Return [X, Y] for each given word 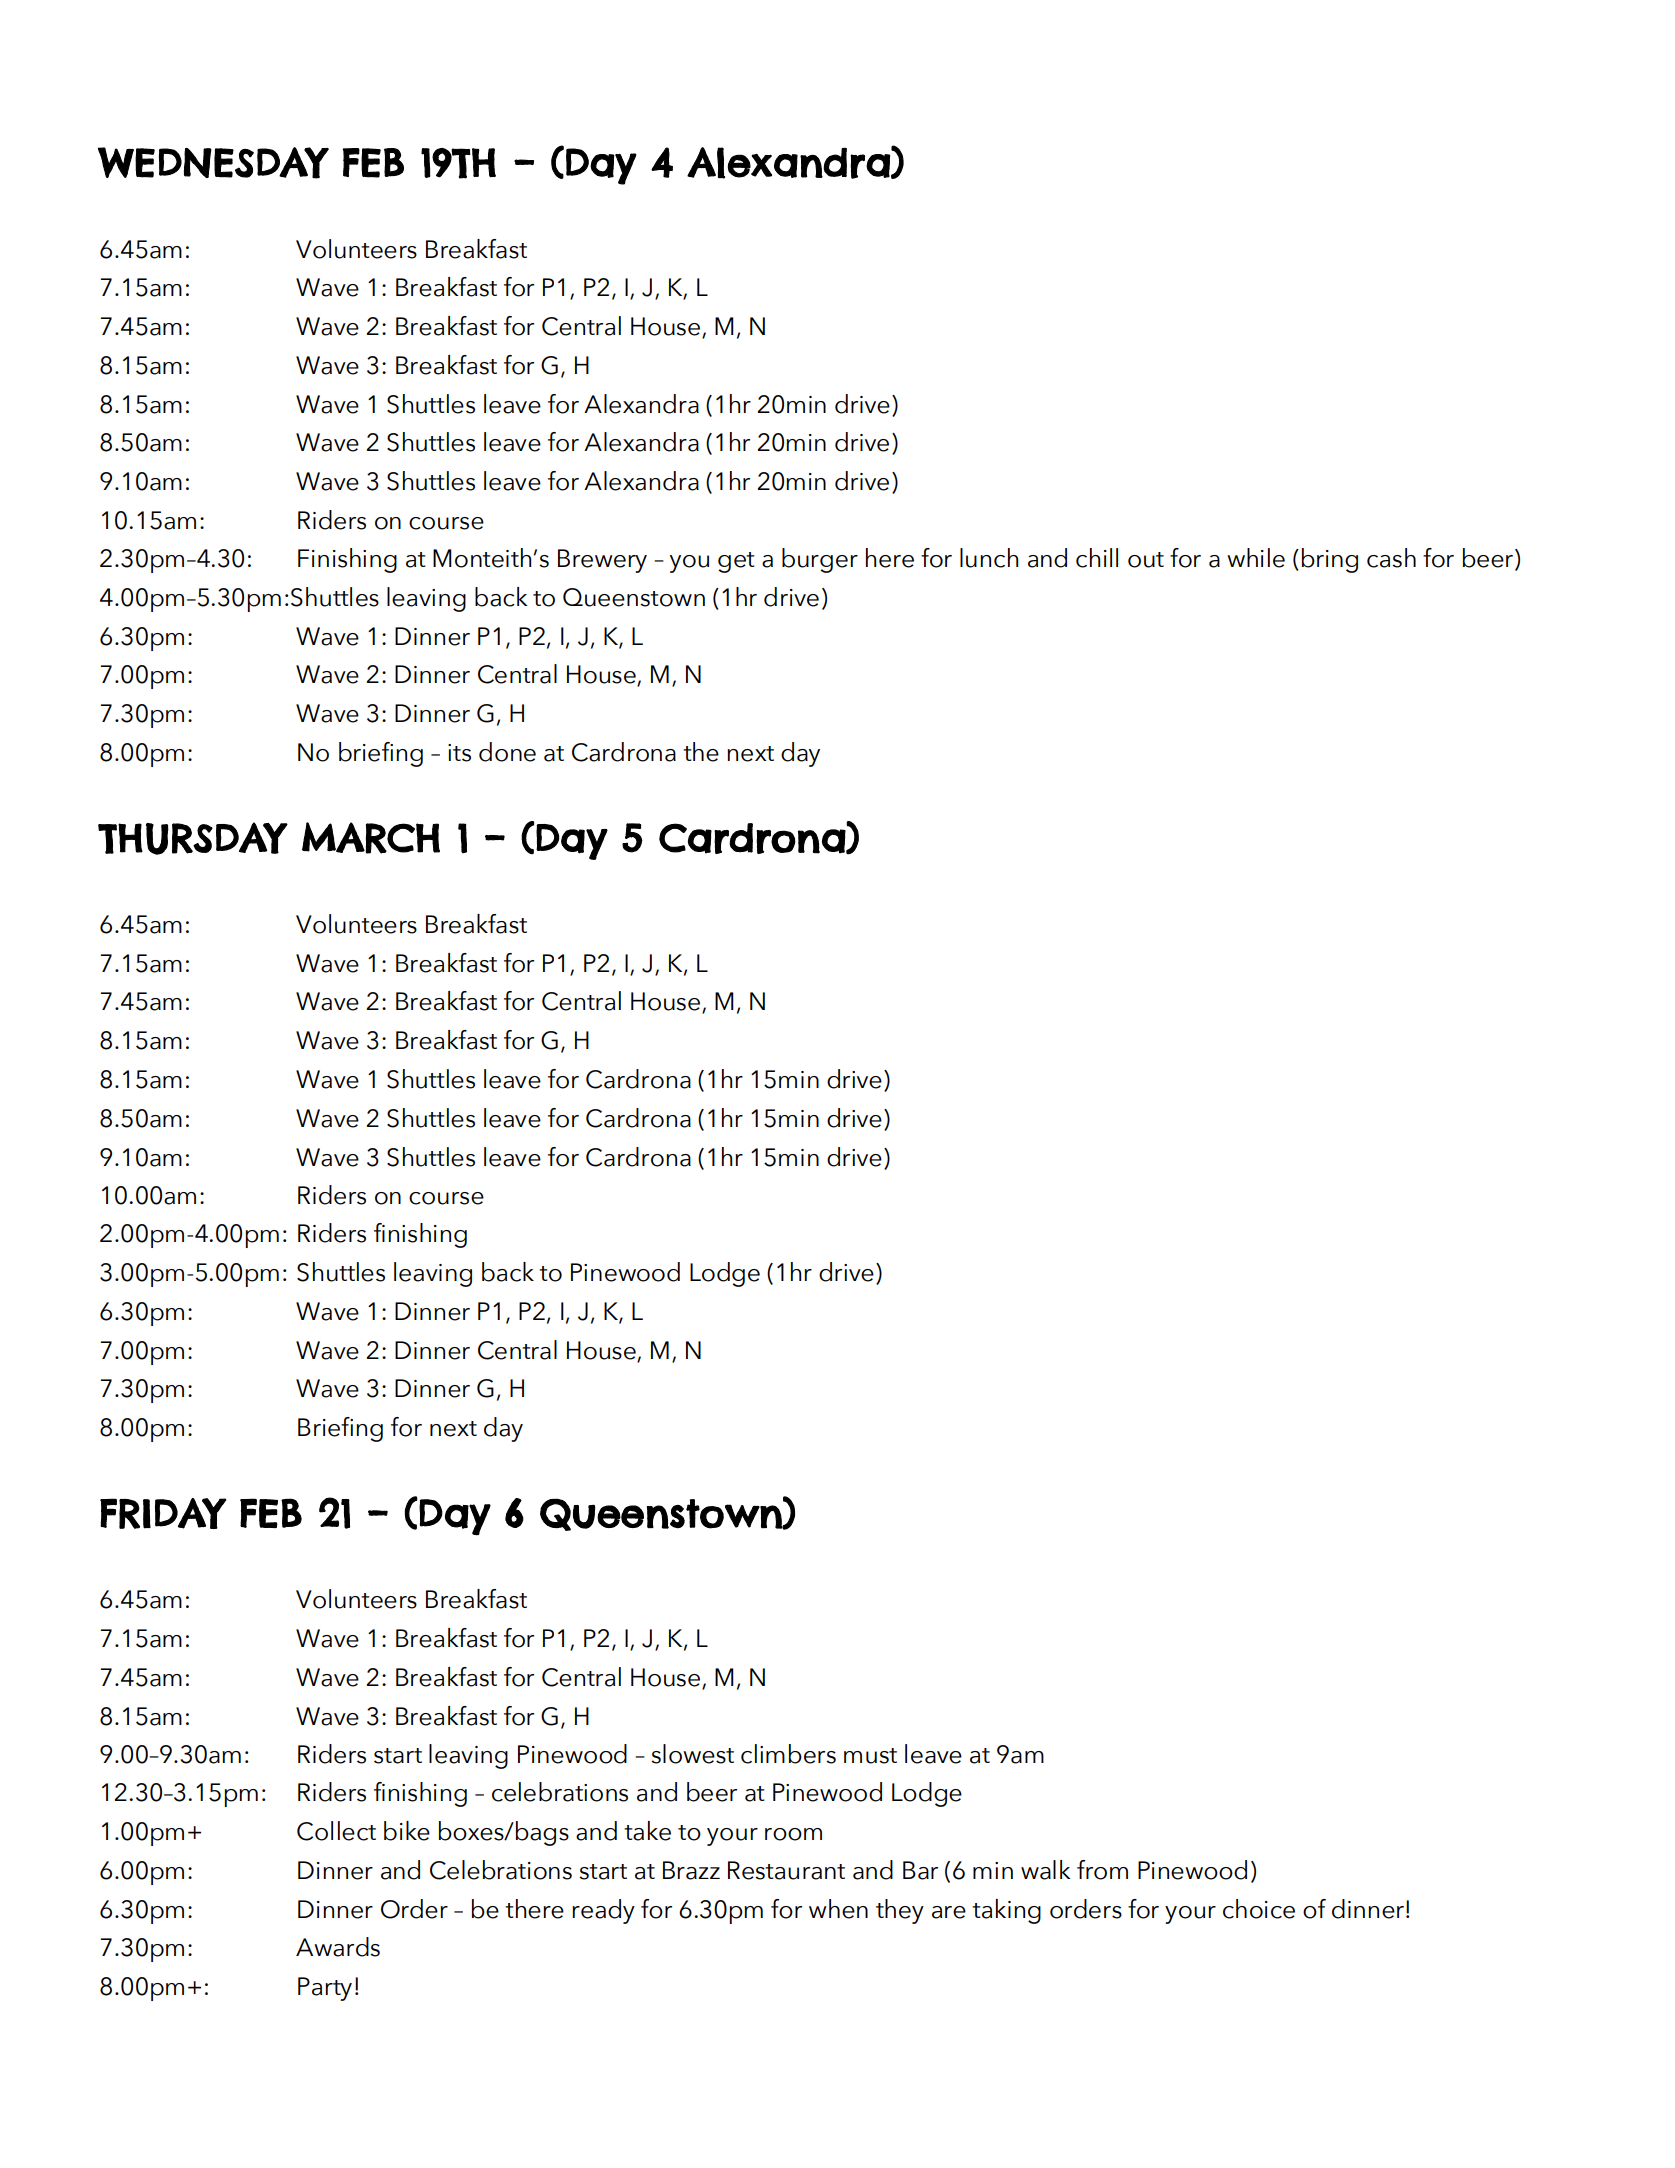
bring [1330, 560]
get [736, 562]
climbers [788, 1754]
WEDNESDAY [213, 163]
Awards [338, 1947]
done [507, 752]
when [838, 1909]
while [1256, 558]
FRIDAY [163, 1513]
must [870, 1756]
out [1146, 560]
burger [820, 560]
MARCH [371, 838]
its [459, 753]
